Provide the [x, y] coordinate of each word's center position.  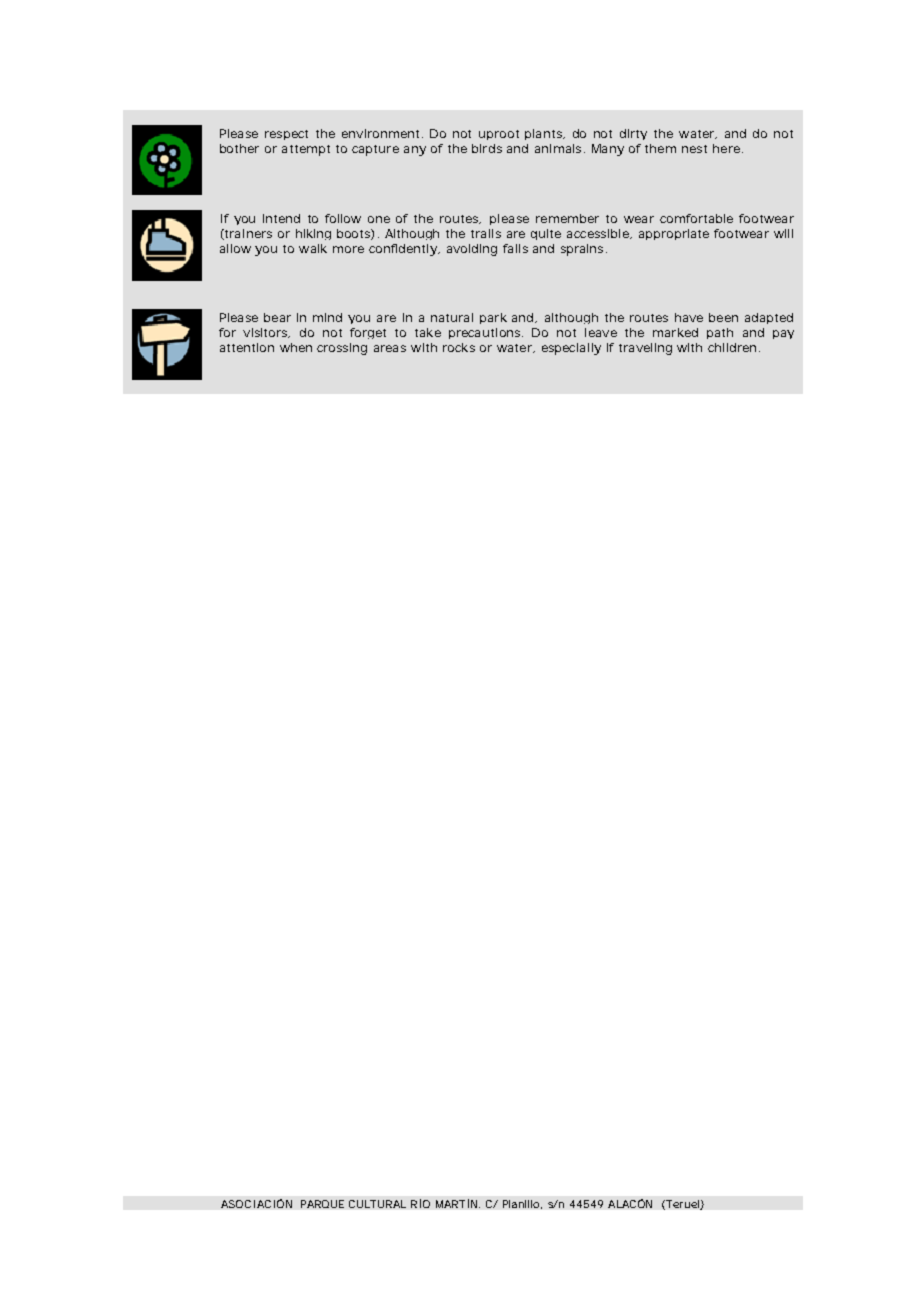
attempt [306, 150]
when [296, 347]
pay [783, 334]
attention [247, 347]
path [720, 333]
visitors [266, 333]
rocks [459, 347]
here [726, 148]
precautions [486, 333]
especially [571, 349]
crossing [342, 349]
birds [487, 148]
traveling [645, 349]
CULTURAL [377, 1204]
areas [390, 348]
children [732, 347]
